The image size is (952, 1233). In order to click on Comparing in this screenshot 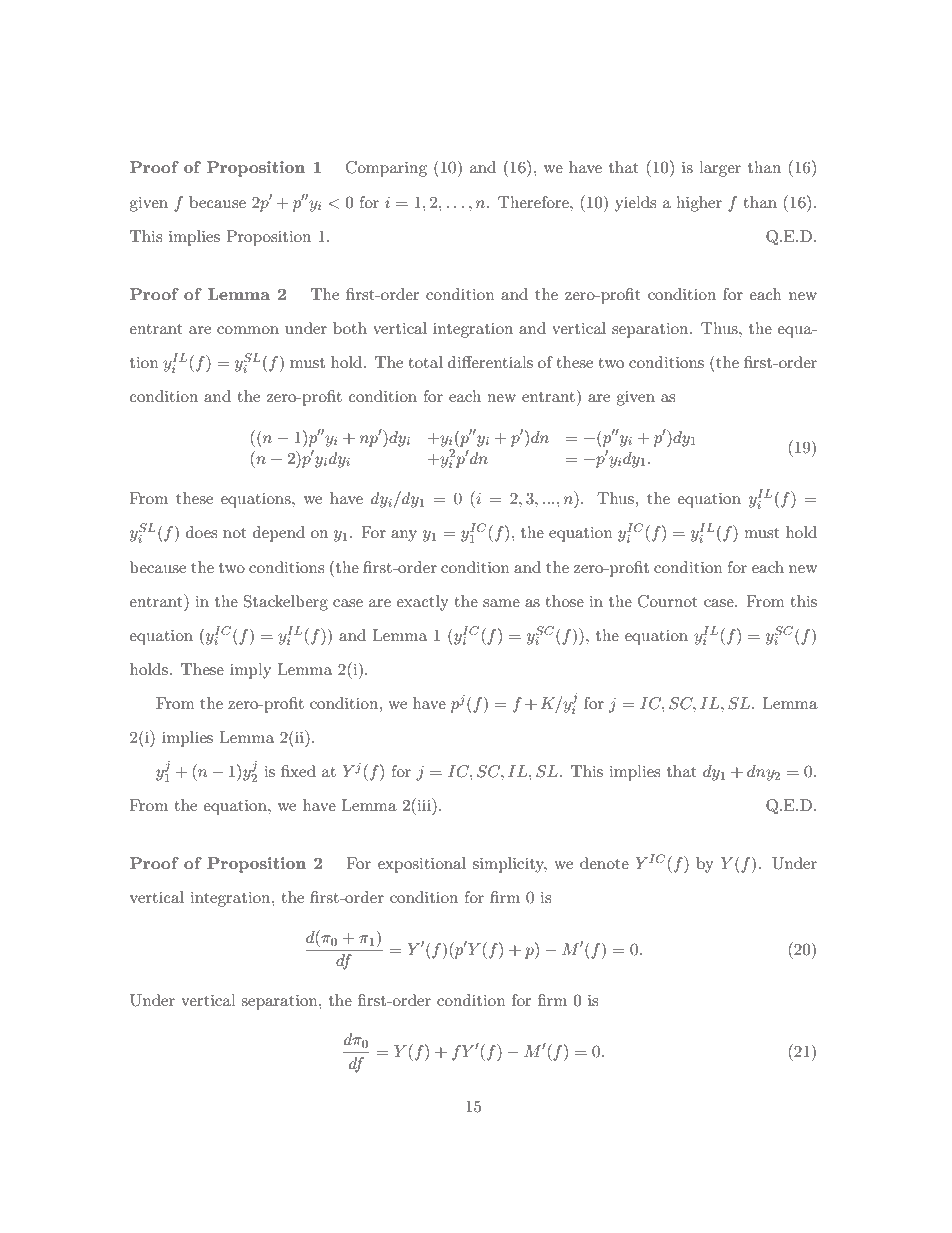, I will do `click(386, 169)`.
